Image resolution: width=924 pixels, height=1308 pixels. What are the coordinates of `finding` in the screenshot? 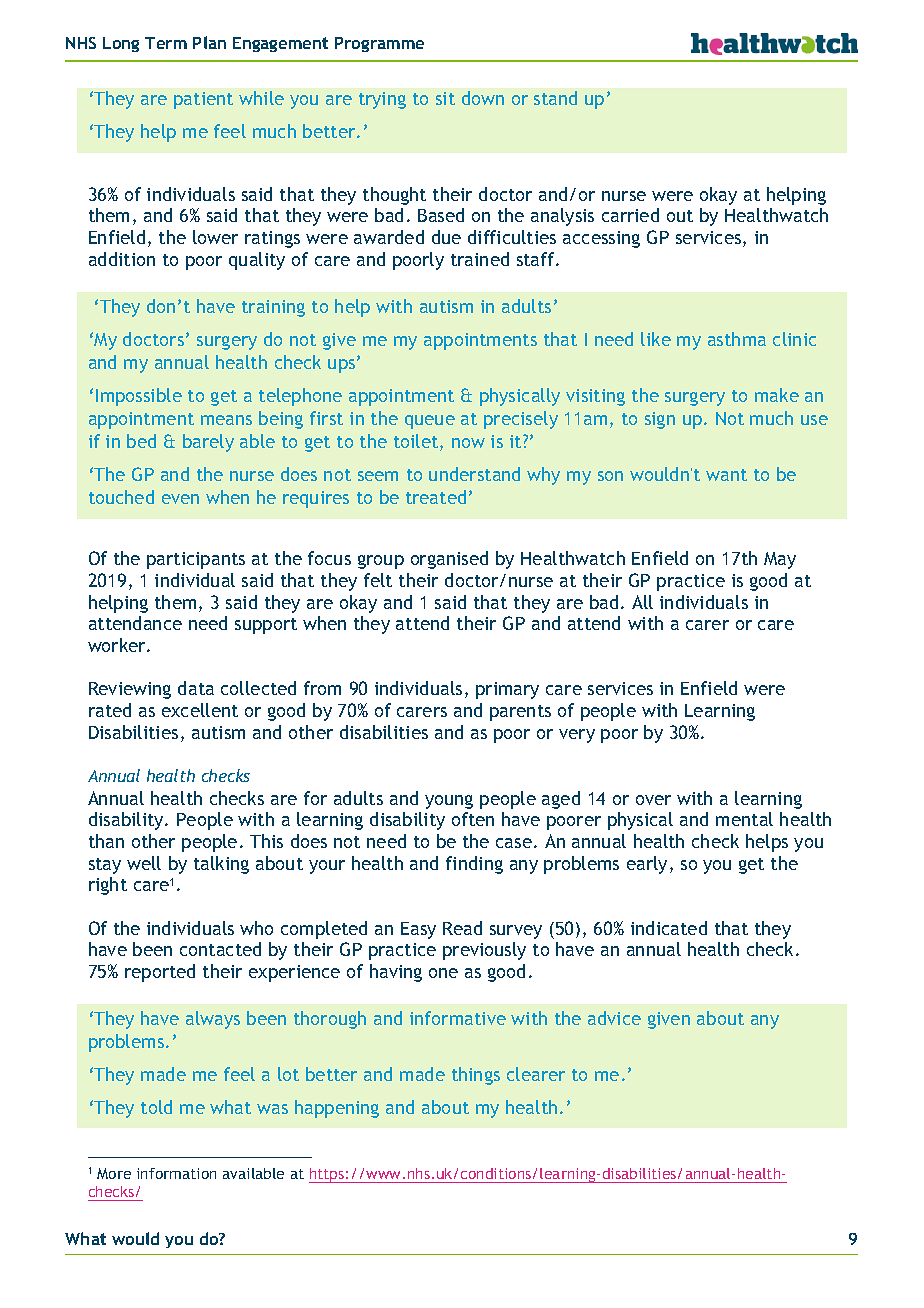 It's located at (474, 865).
